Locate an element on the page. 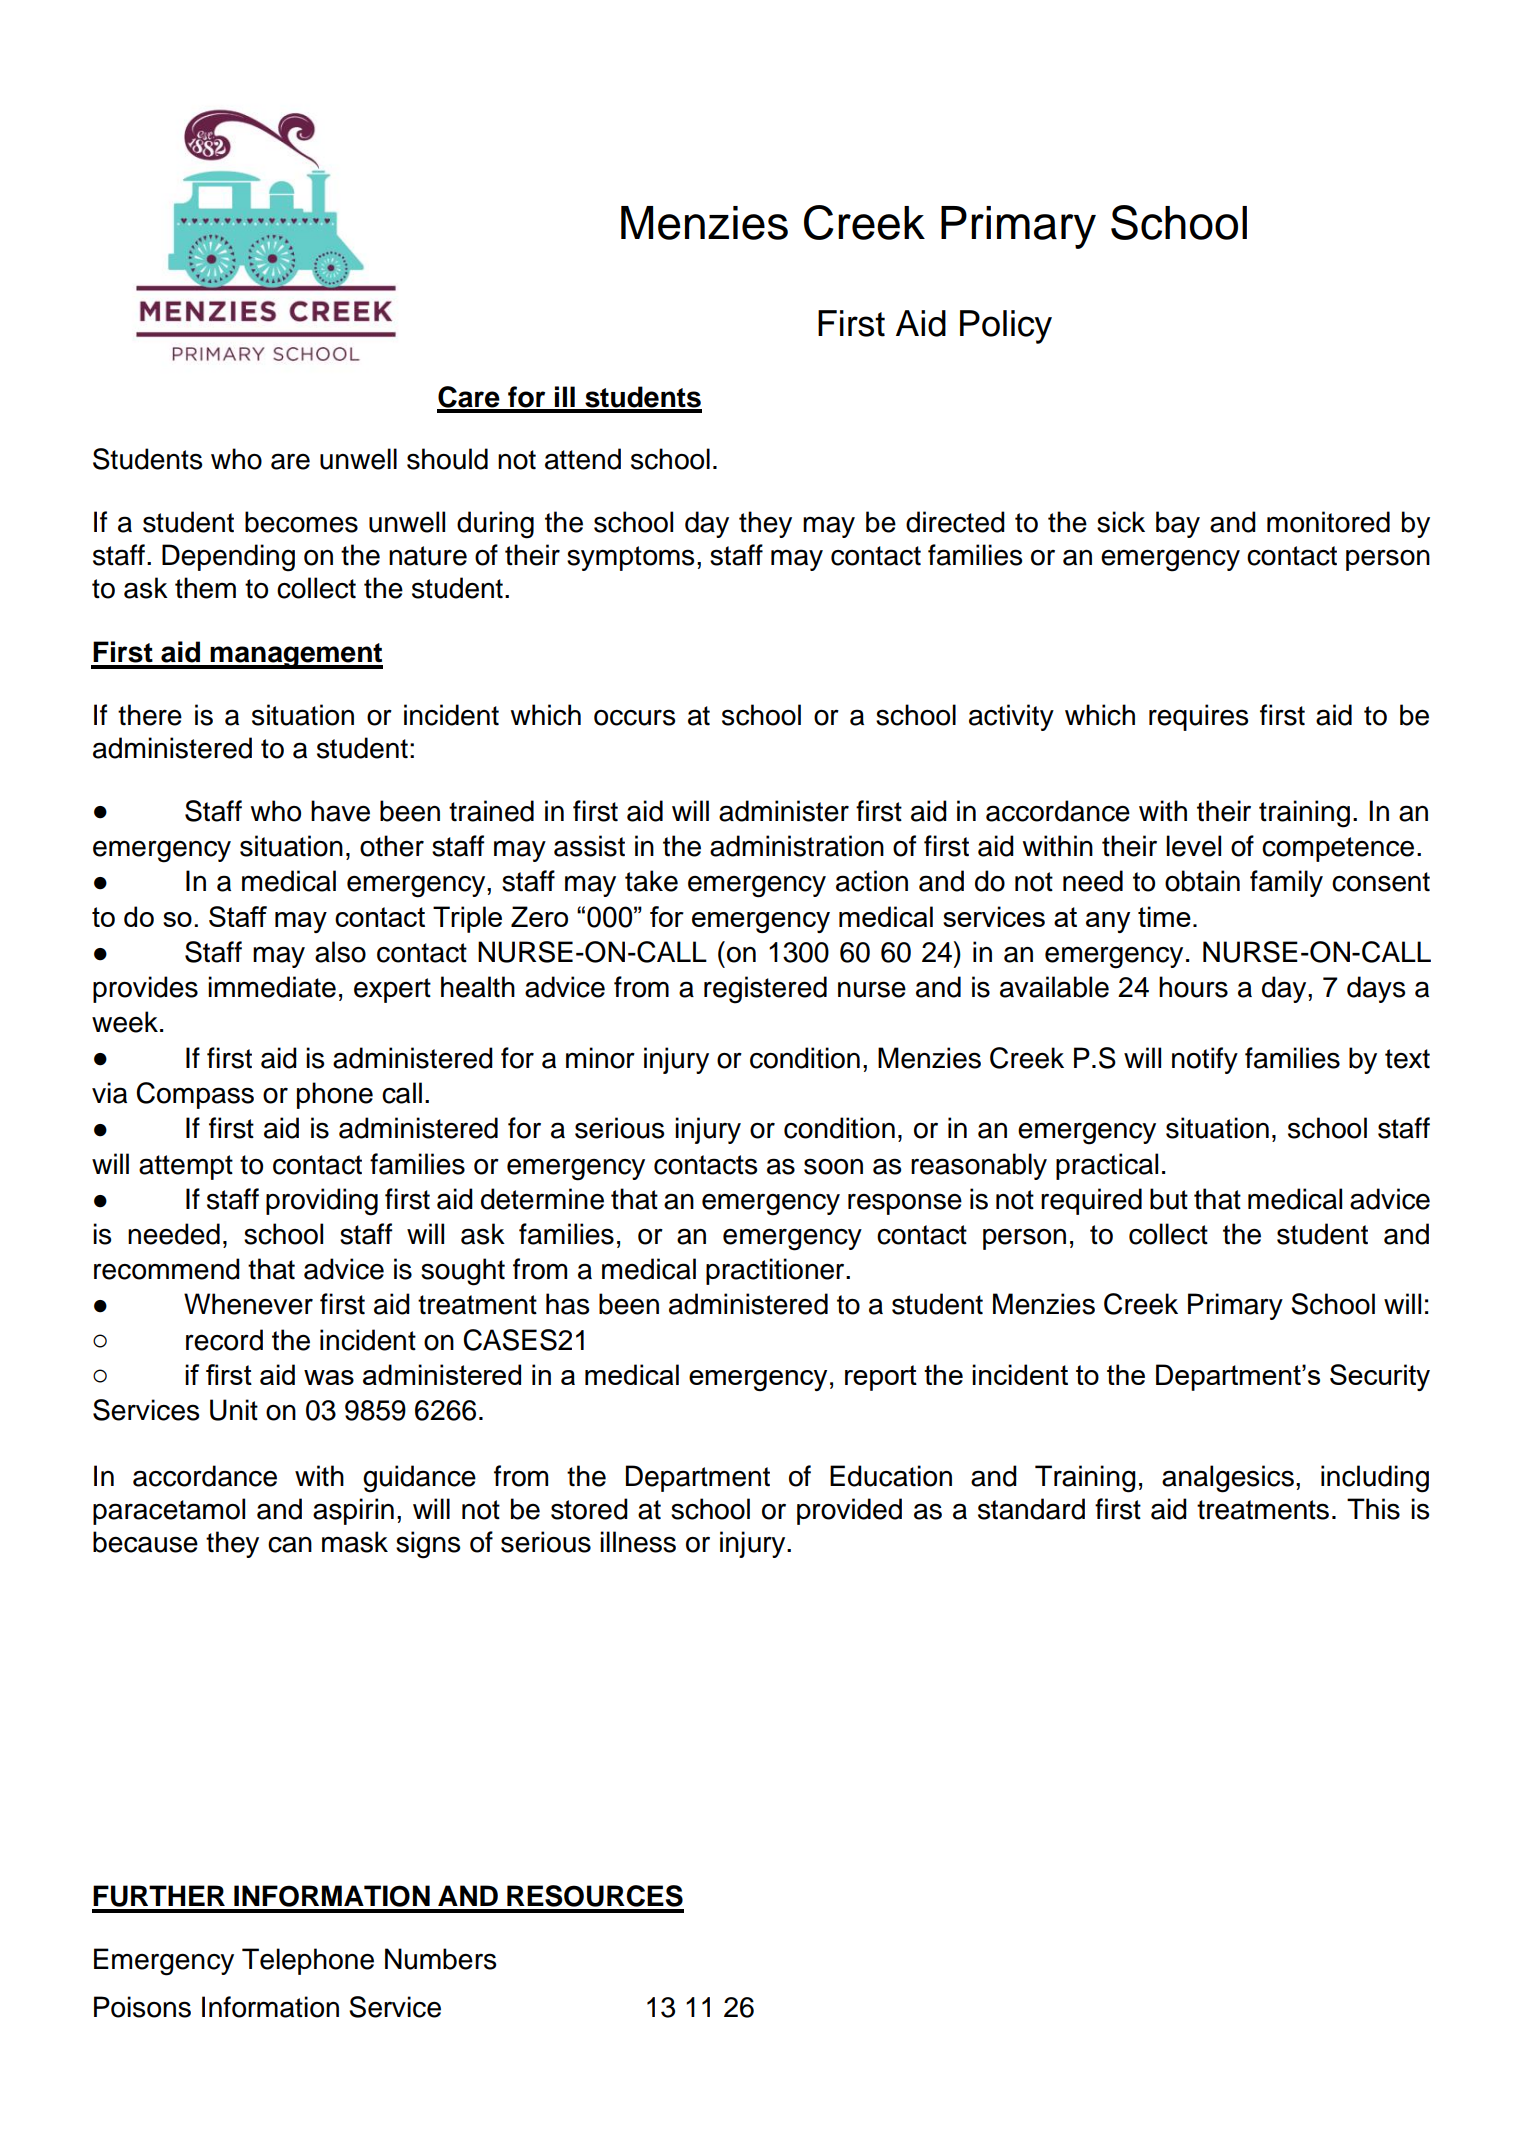 This page has height=2154, width=1523. but is located at coordinates (1169, 1199).
